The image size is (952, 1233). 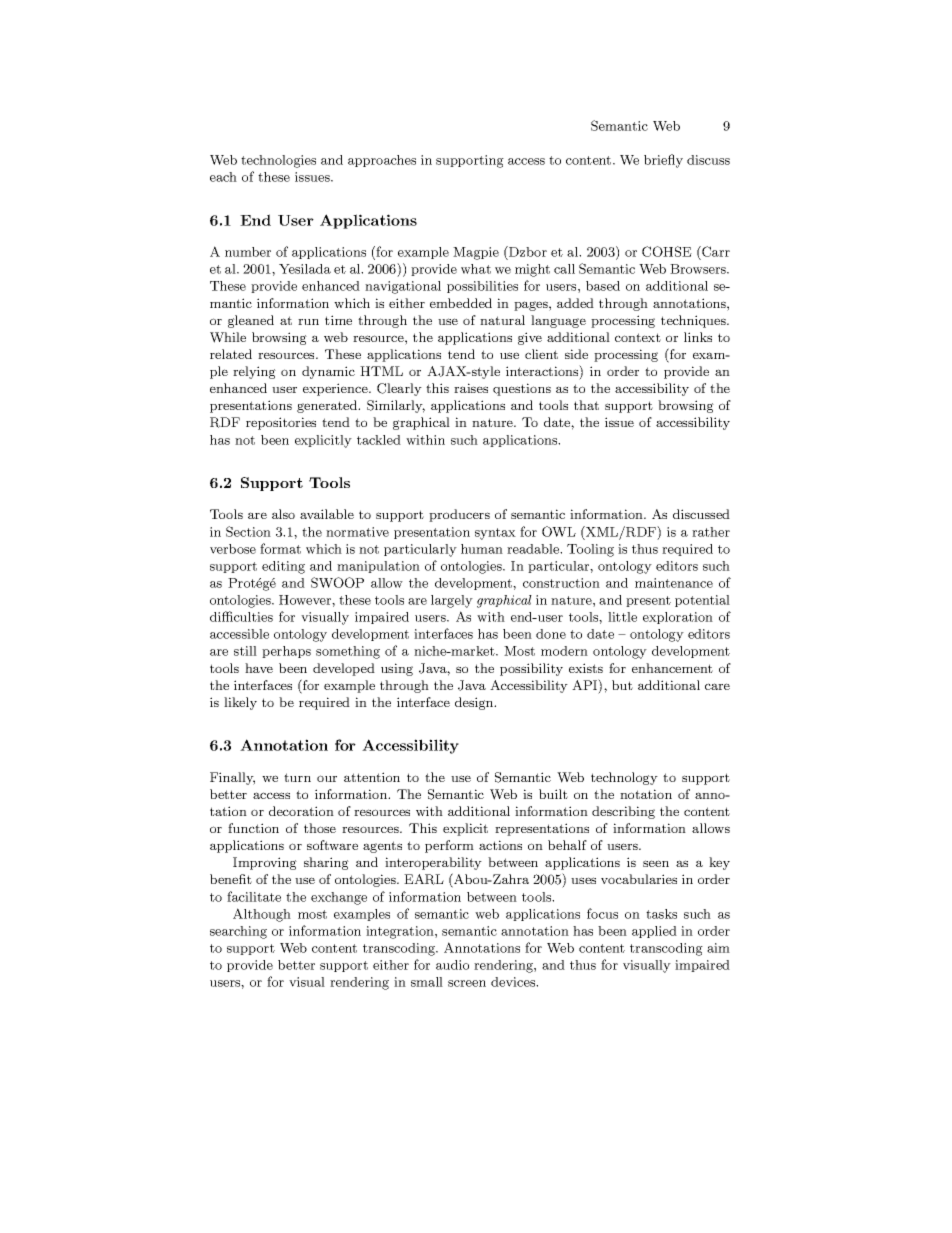 What do you see at coordinates (654, 932) in the image?
I see `applied` at bounding box center [654, 932].
